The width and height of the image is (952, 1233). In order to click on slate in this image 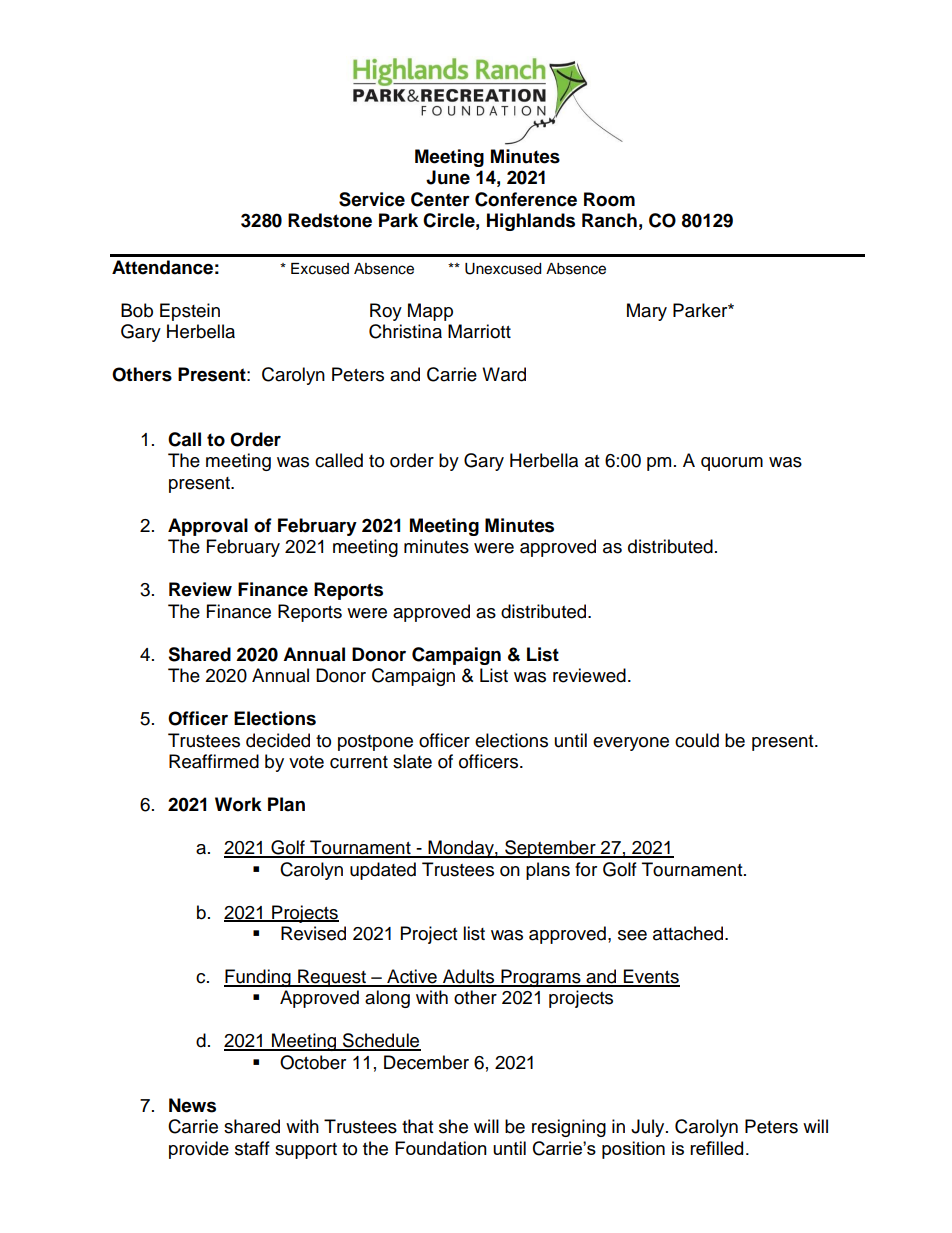, I will do `click(412, 761)`.
